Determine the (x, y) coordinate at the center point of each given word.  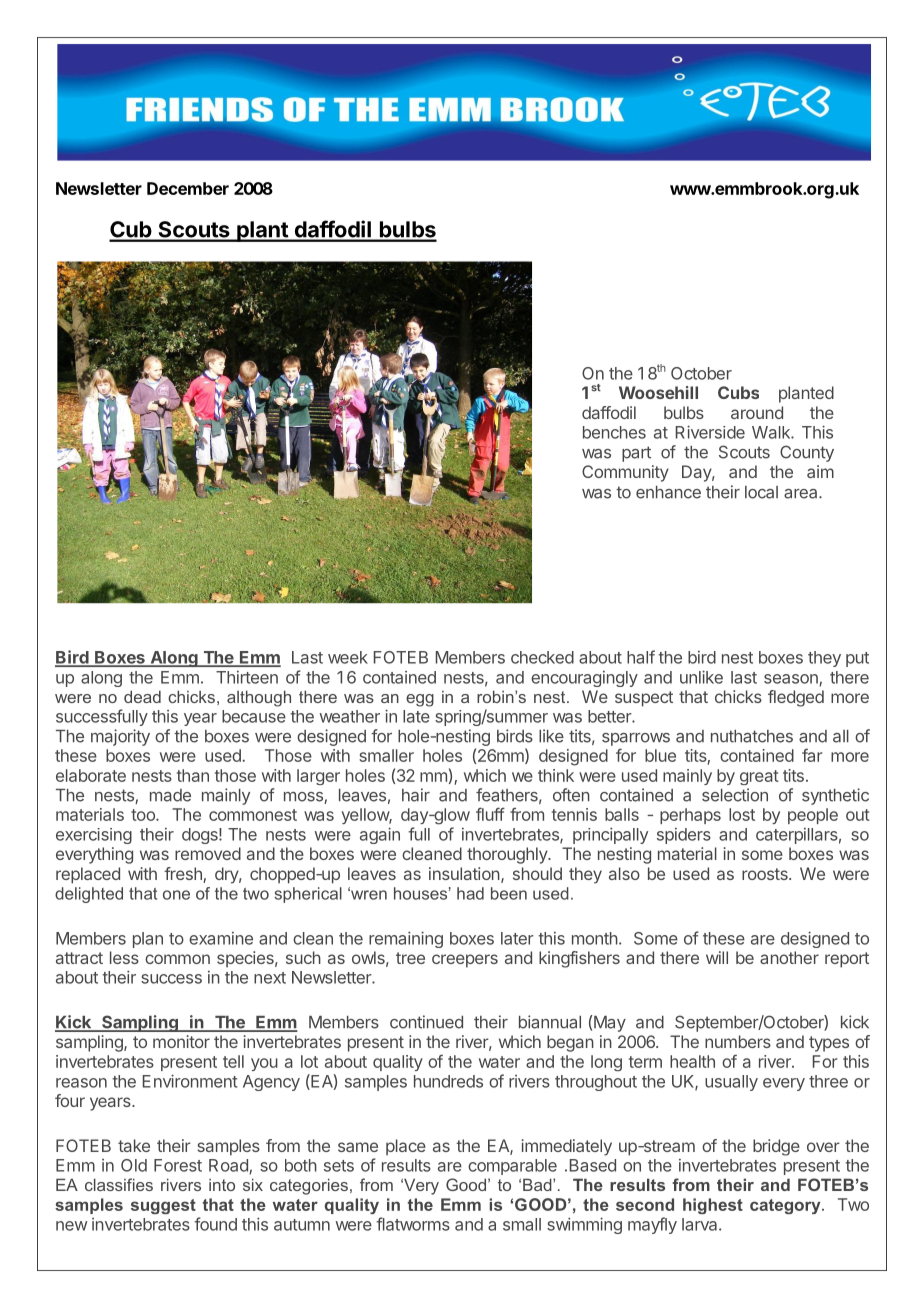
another (789, 957)
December (188, 188)
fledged (796, 698)
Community (625, 473)
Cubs (738, 392)
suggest (163, 1206)
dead (142, 696)
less (124, 957)
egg (420, 700)
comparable (512, 1167)
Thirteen (247, 677)
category (786, 1206)
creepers (465, 961)
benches (614, 432)
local (761, 492)
